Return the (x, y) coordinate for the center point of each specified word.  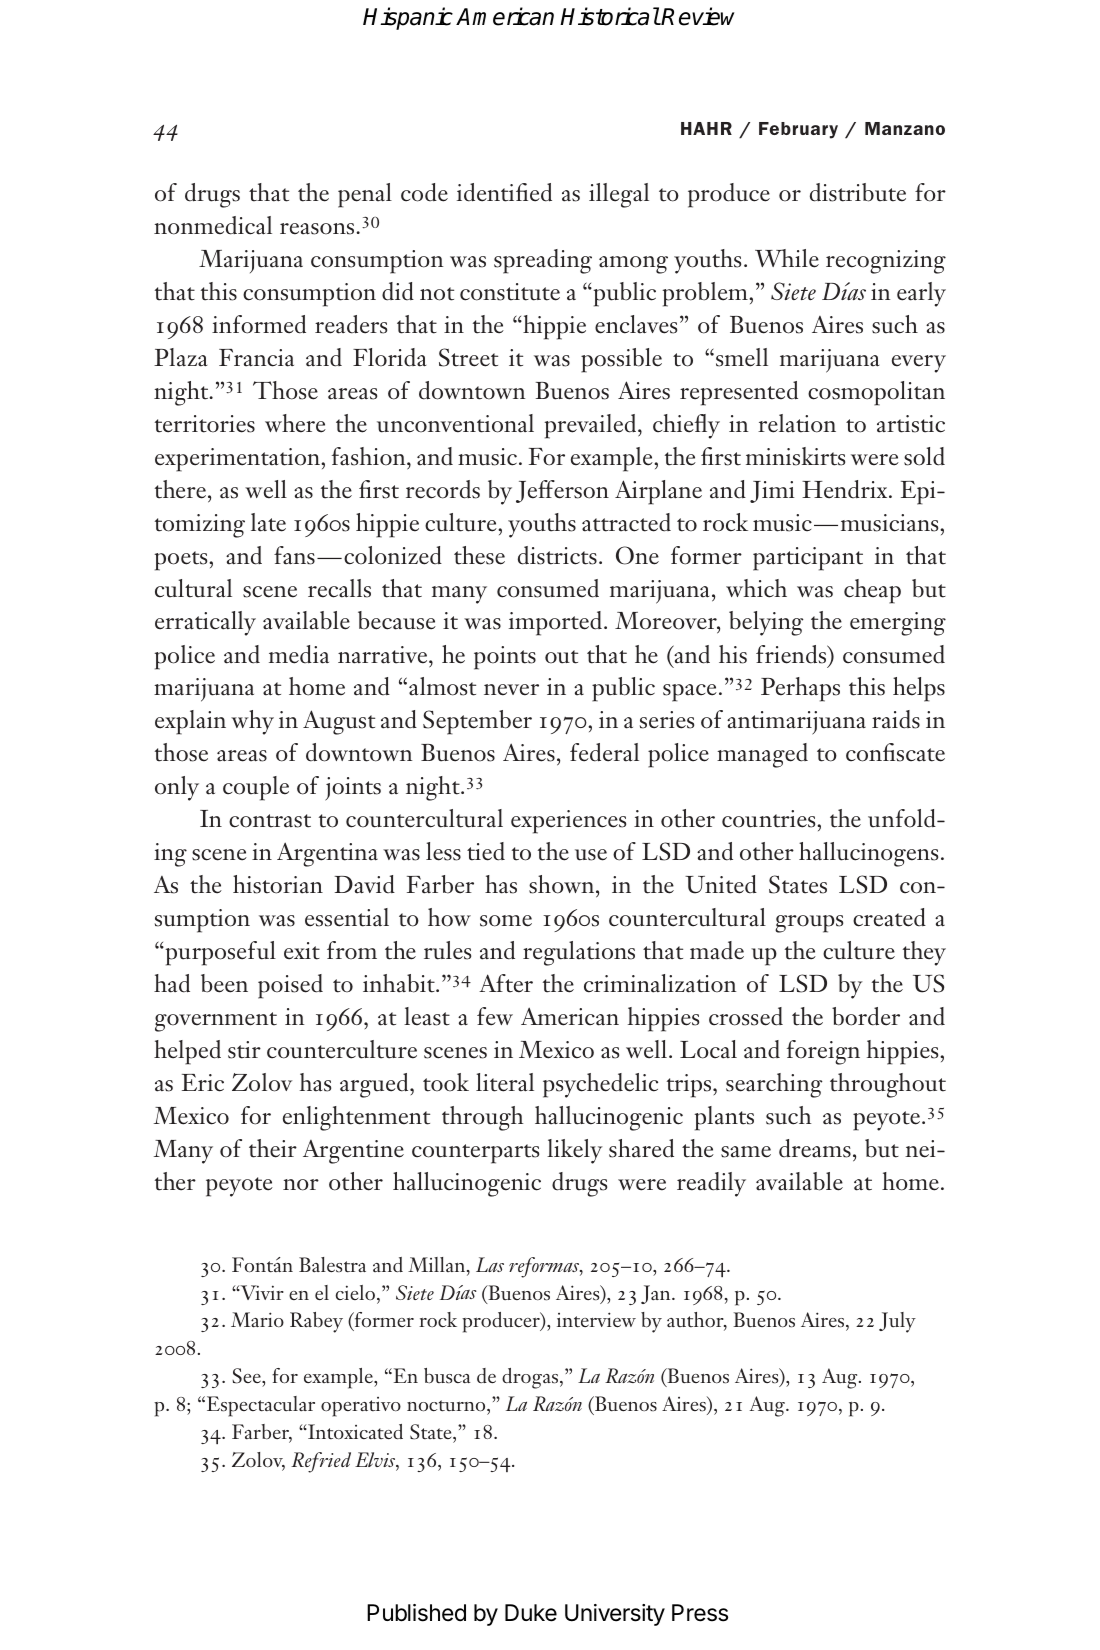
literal (505, 1082)
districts (557, 555)
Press (700, 1613)
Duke (531, 1613)
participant (808, 559)
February (798, 130)
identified (504, 192)
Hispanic (408, 18)
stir (244, 1050)
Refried (321, 1462)
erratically (205, 623)
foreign (823, 1052)
